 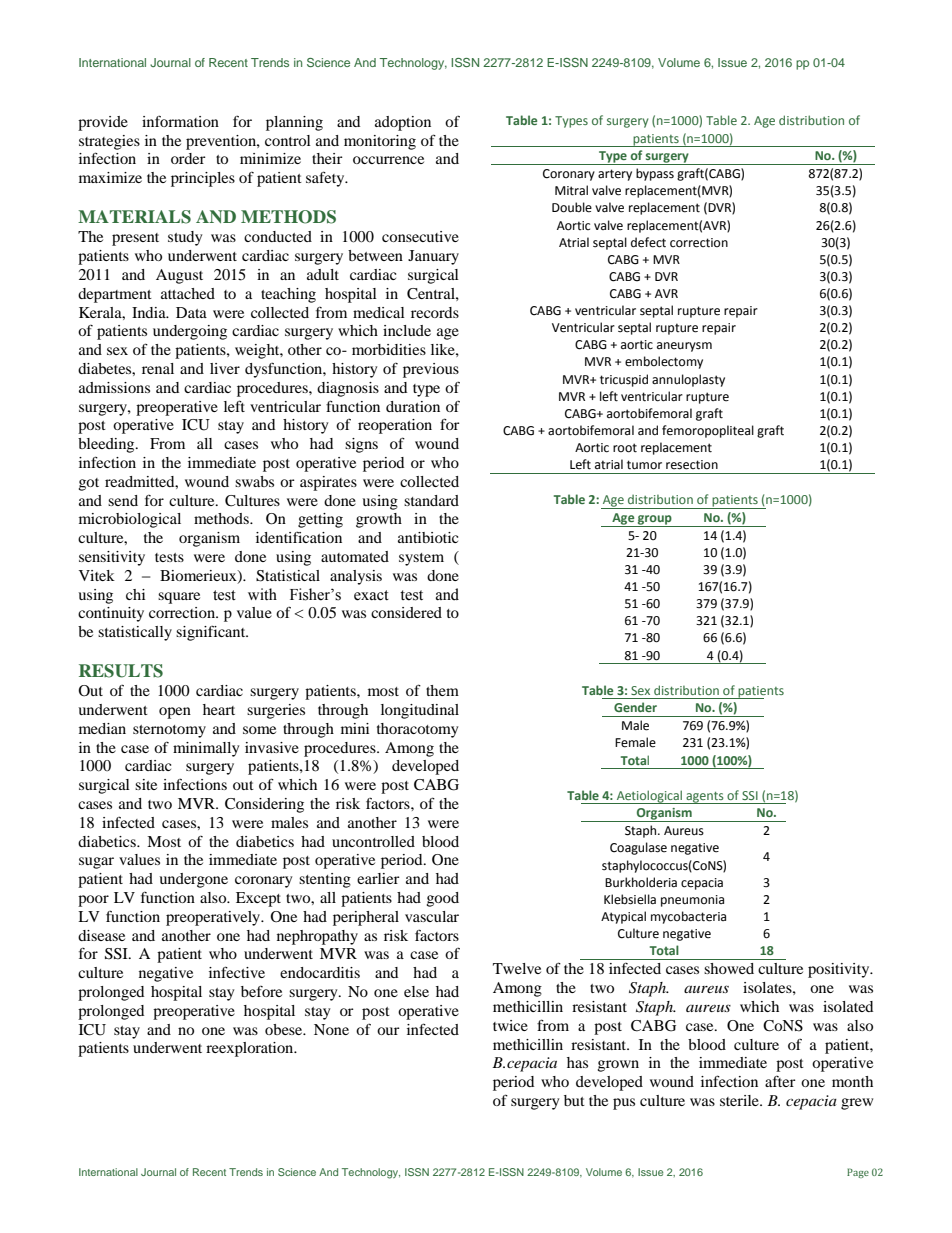 What do you see at coordinates (193, 880) in the image?
I see `undergone` at bounding box center [193, 880].
